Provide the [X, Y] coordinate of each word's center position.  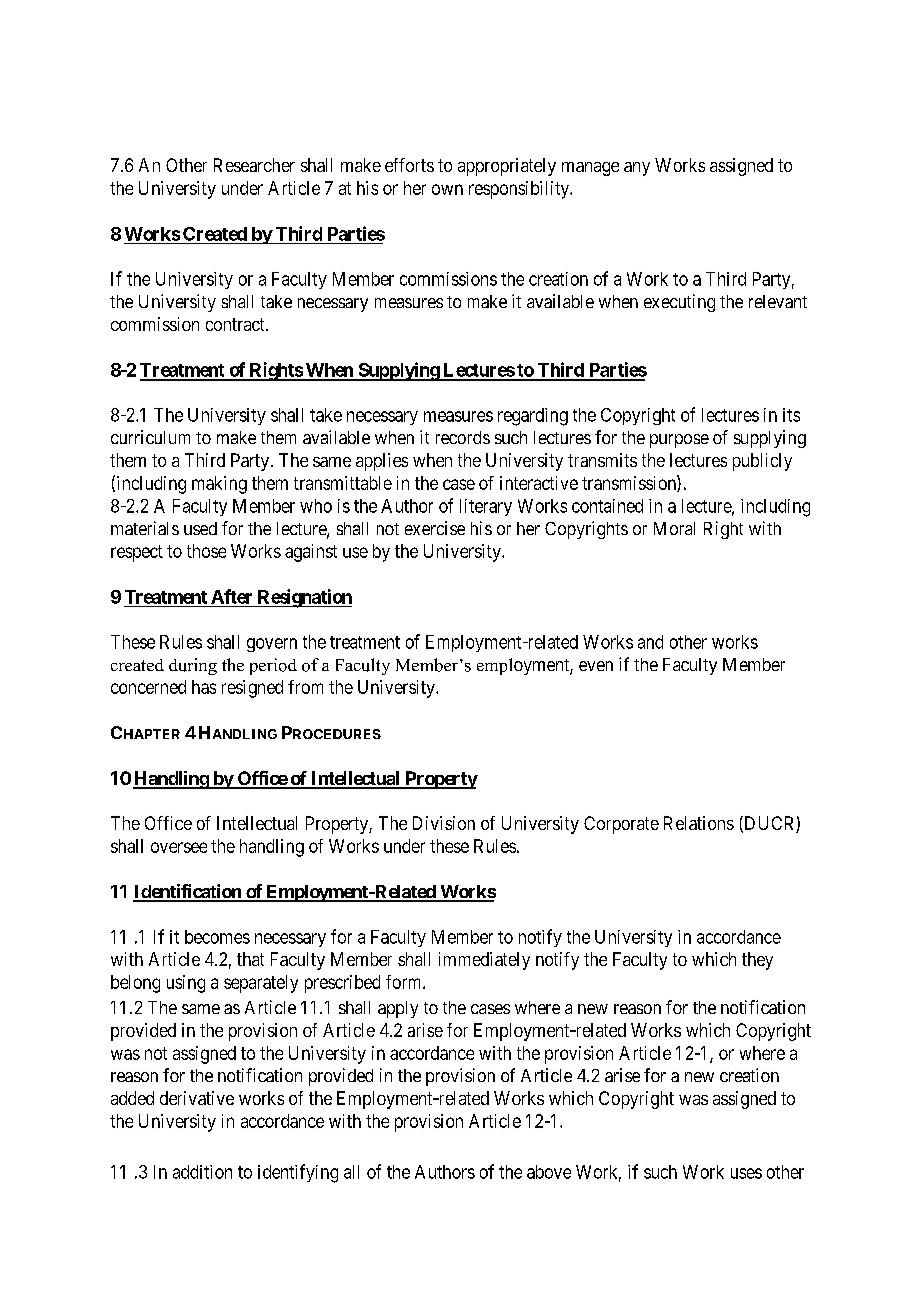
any [637, 169]
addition [202, 1172]
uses [746, 1173]
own [447, 189]
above [549, 1172]
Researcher [254, 165]
